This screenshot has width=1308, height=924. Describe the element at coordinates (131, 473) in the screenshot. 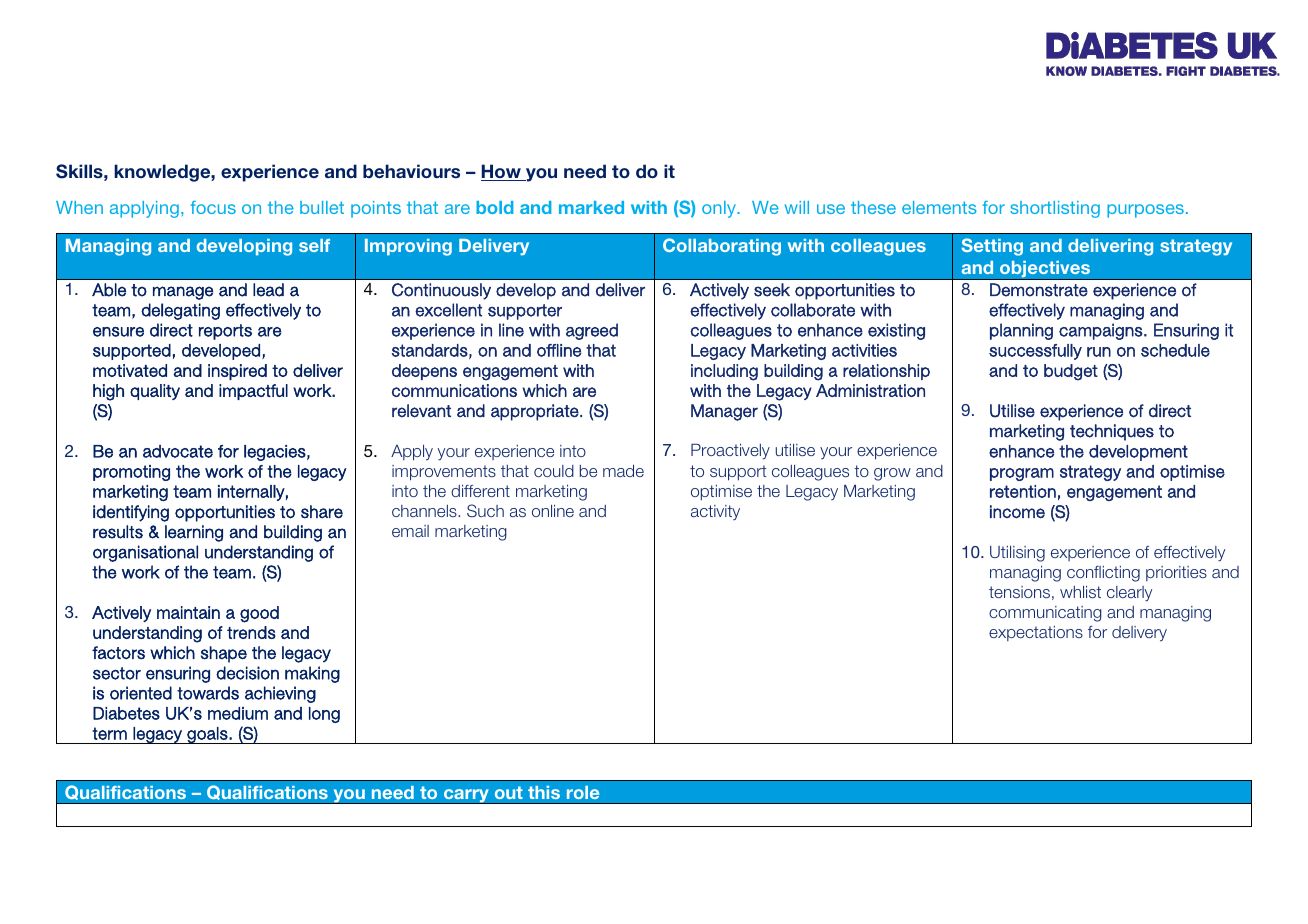

I see `promoting` at that location.
